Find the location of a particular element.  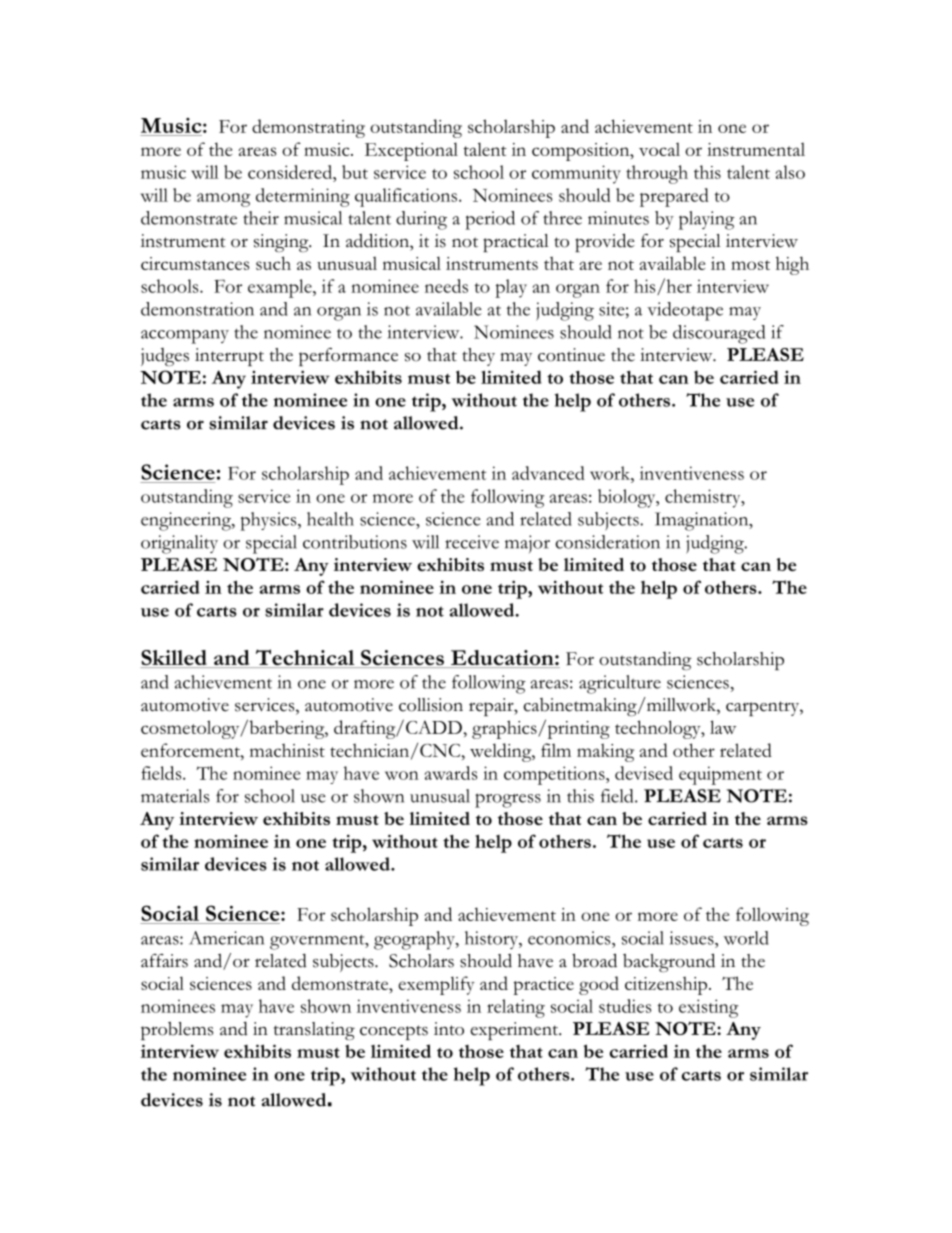

Exceptional is located at coordinates (411, 151).
